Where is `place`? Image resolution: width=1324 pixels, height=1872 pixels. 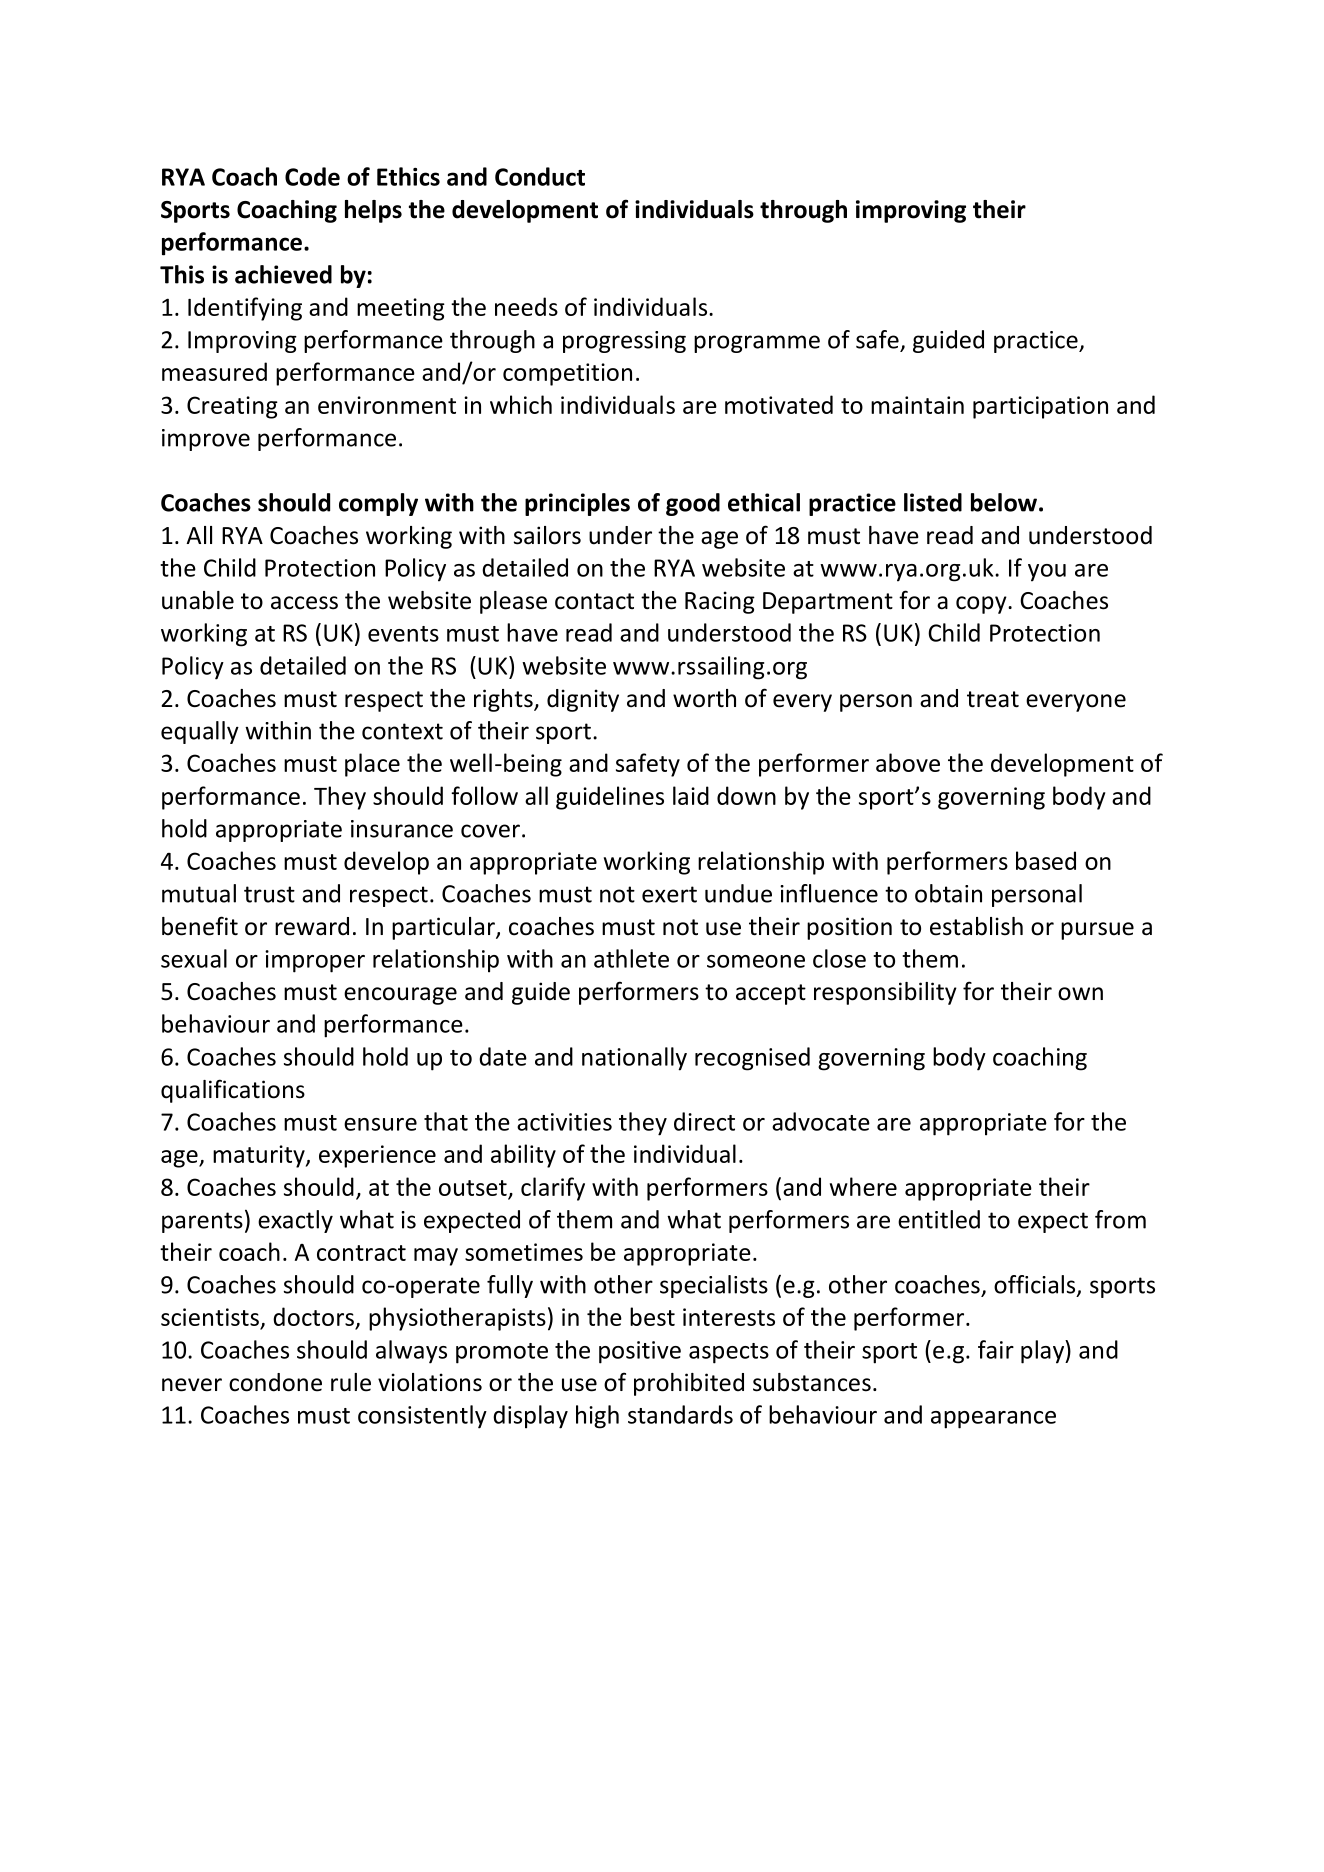 place is located at coordinates (372, 765).
